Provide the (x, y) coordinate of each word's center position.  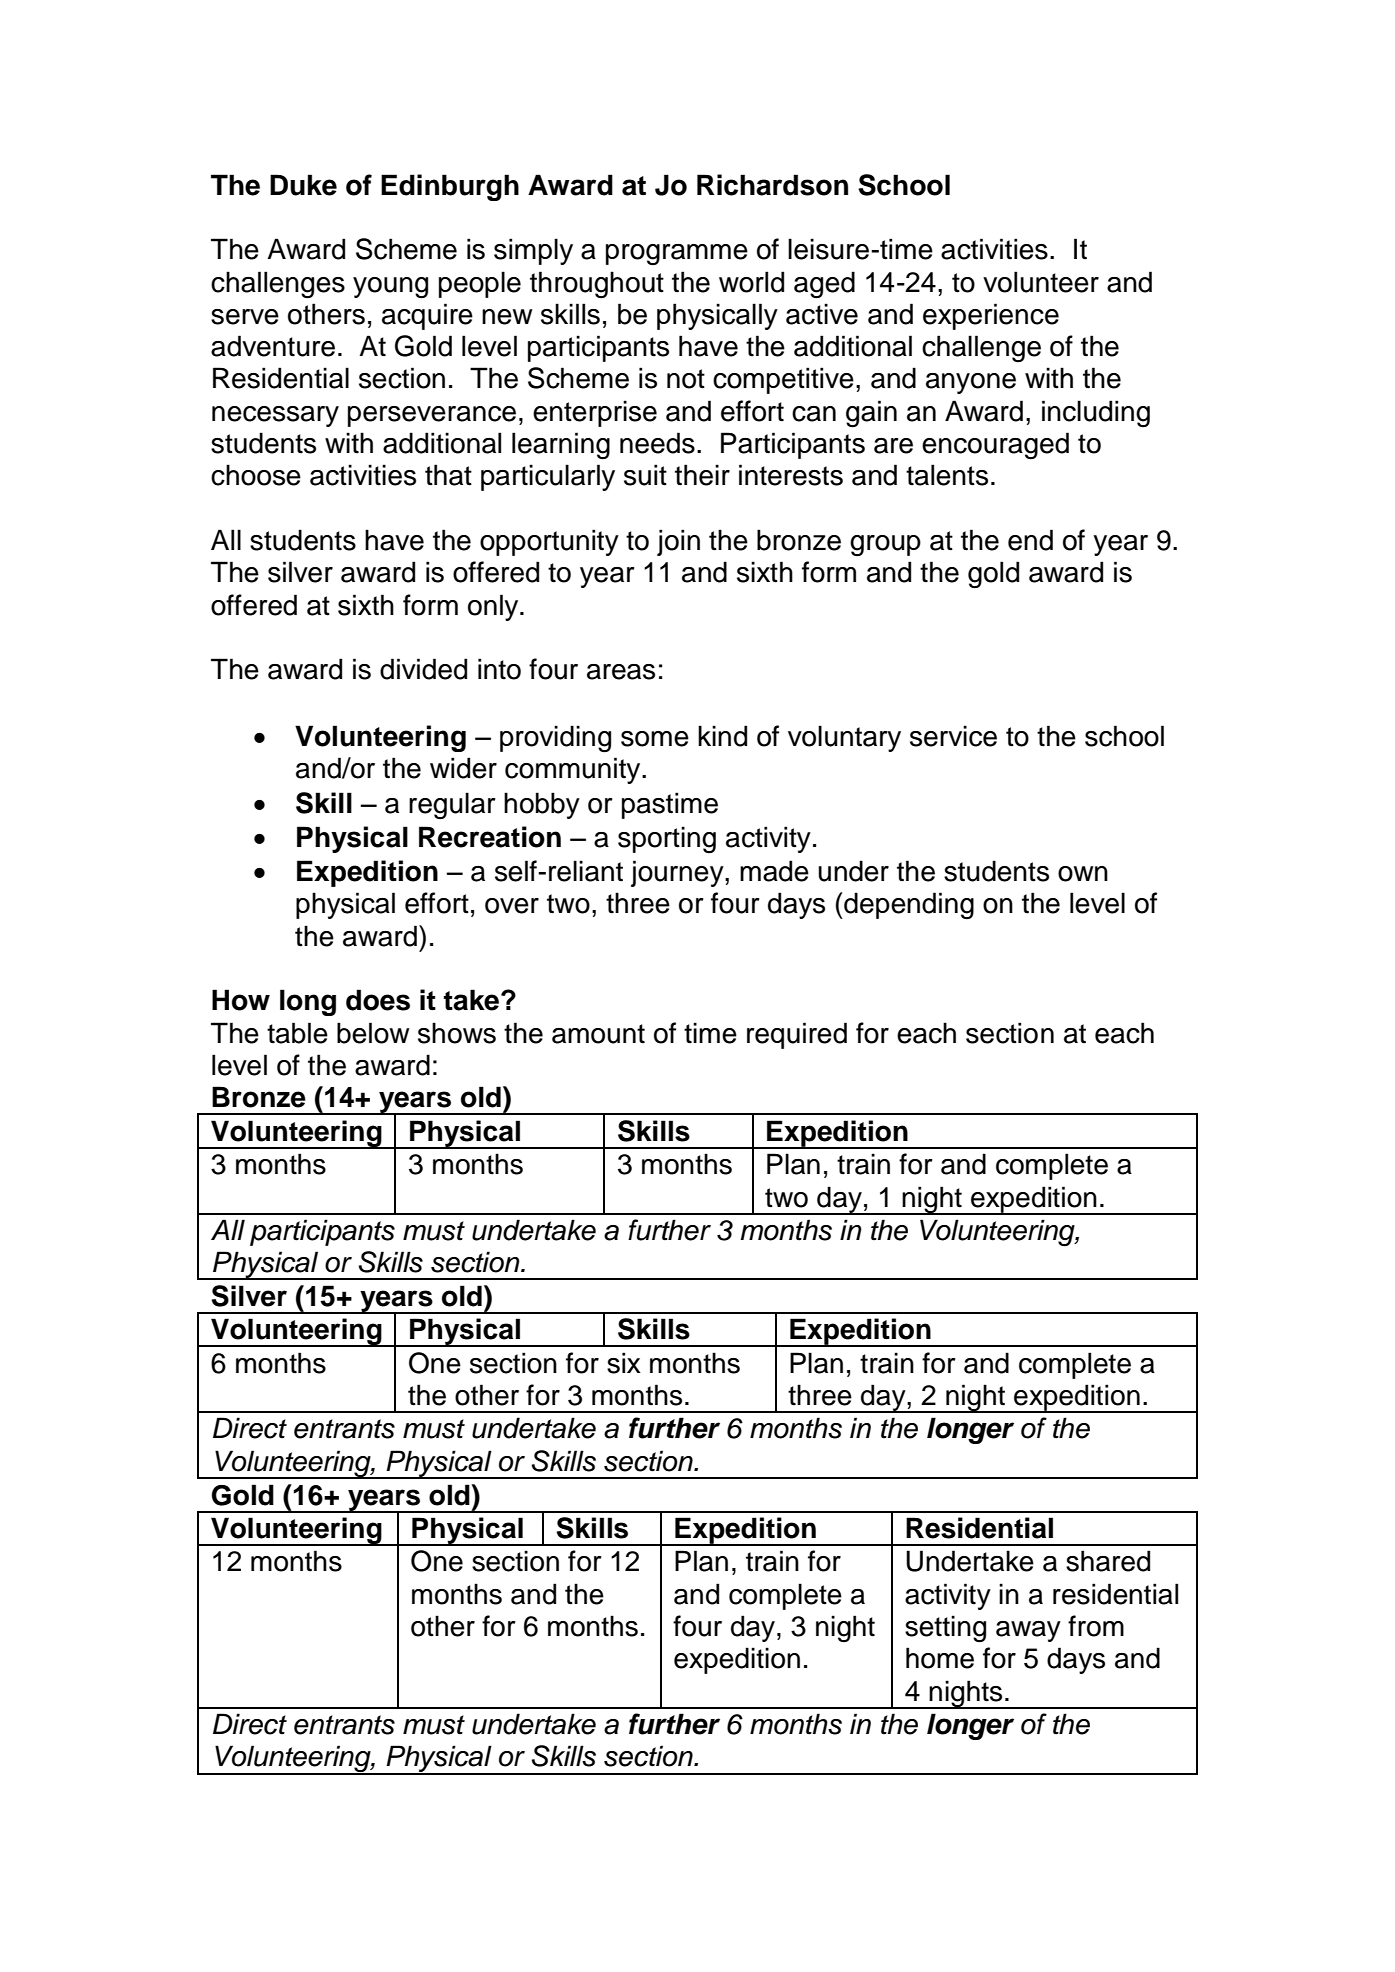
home (940, 1658)
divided (423, 669)
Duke (303, 185)
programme (677, 255)
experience (991, 316)
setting (945, 1629)
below (373, 1033)
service (953, 736)
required (797, 1035)
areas (621, 672)
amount (598, 1034)
